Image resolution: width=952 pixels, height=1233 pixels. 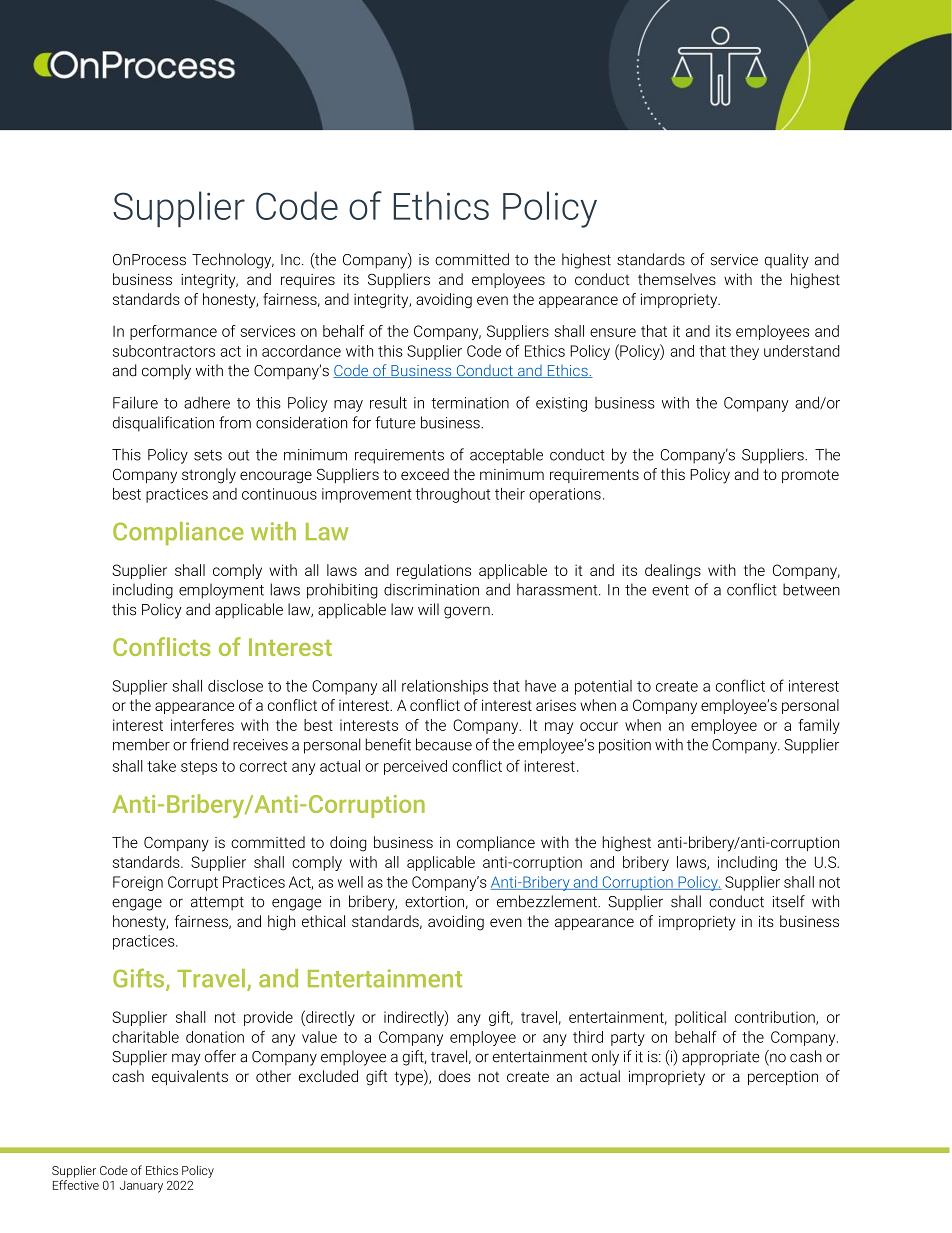 I want to click on itself, so click(x=789, y=901).
